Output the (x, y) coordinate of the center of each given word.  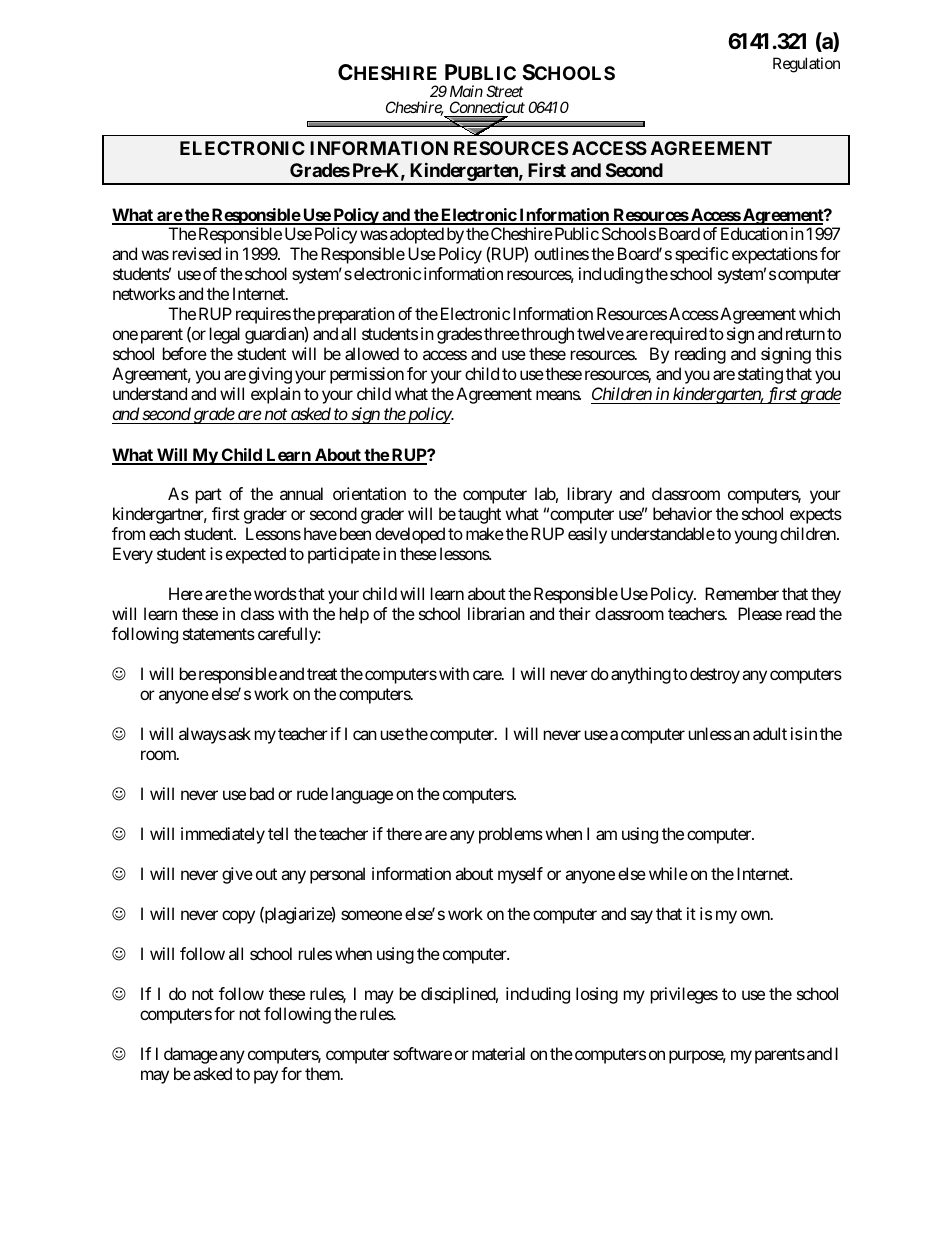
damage (191, 1055)
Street (504, 91)
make (485, 533)
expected (256, 555)
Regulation (806, 65)
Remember (742, 593)
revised (197, 253)
